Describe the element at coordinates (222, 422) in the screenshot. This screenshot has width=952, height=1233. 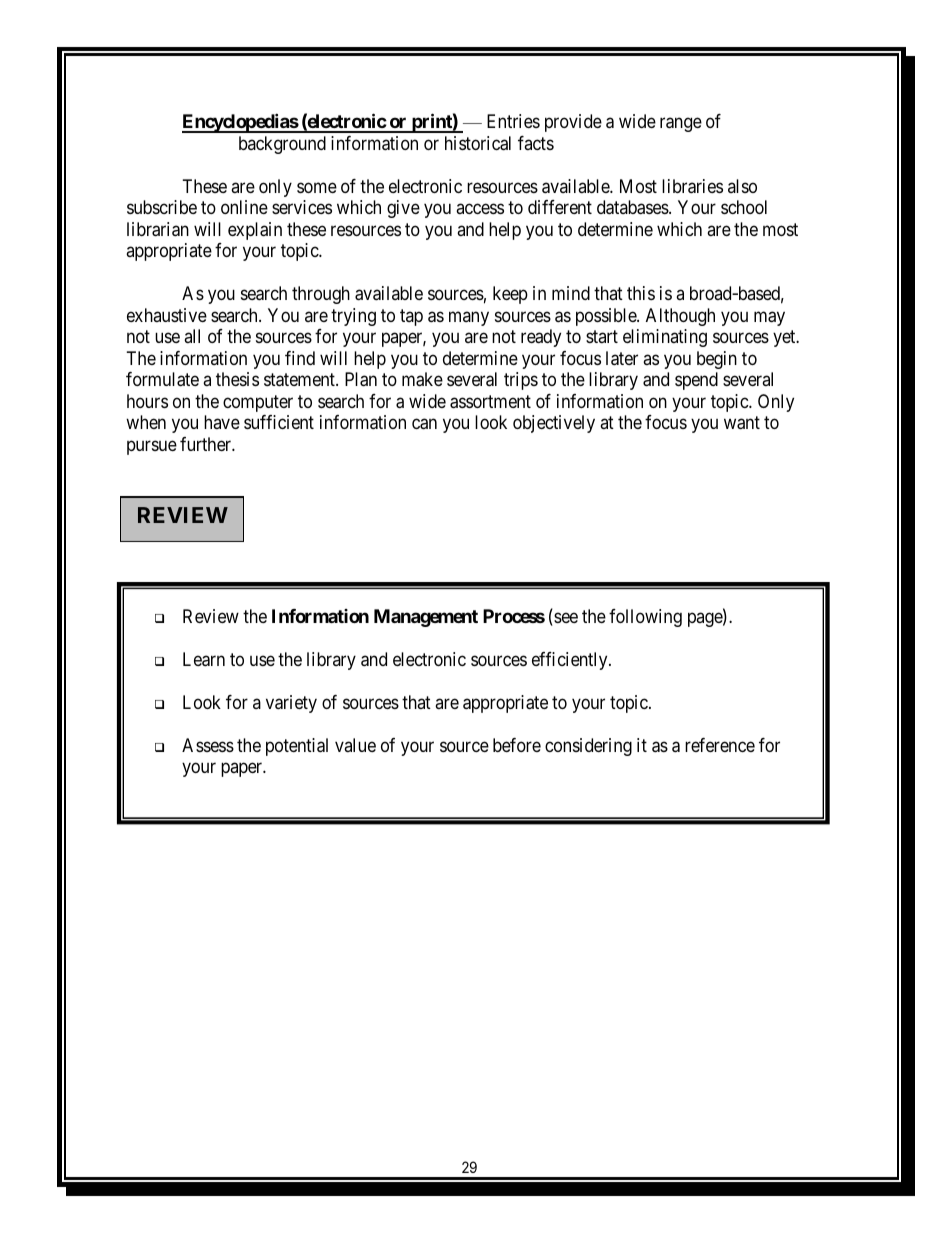
I see `have` at that location.
